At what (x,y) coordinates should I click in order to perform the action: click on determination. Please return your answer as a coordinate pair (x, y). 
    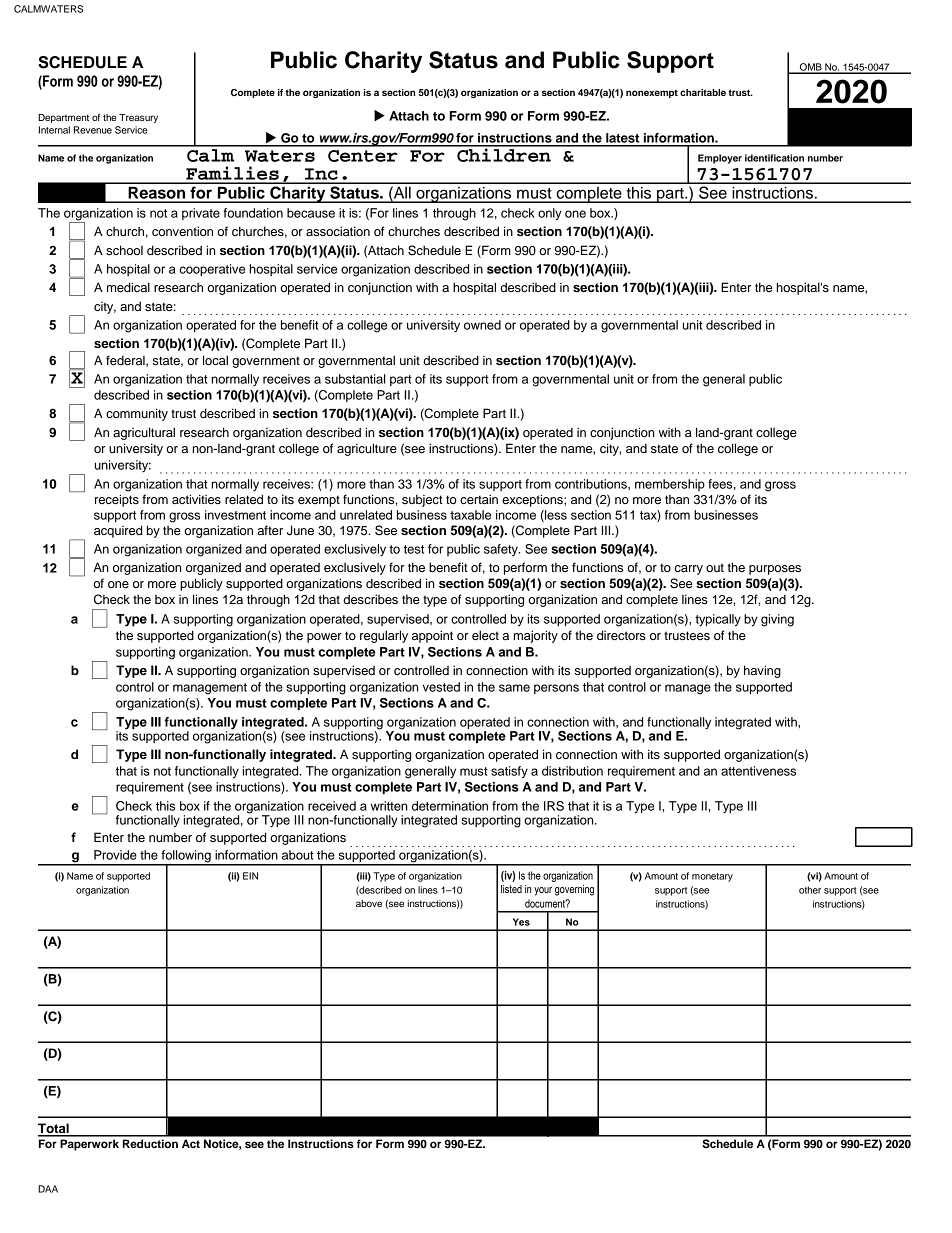
    Looking at the image, I should click on (450, 806).
